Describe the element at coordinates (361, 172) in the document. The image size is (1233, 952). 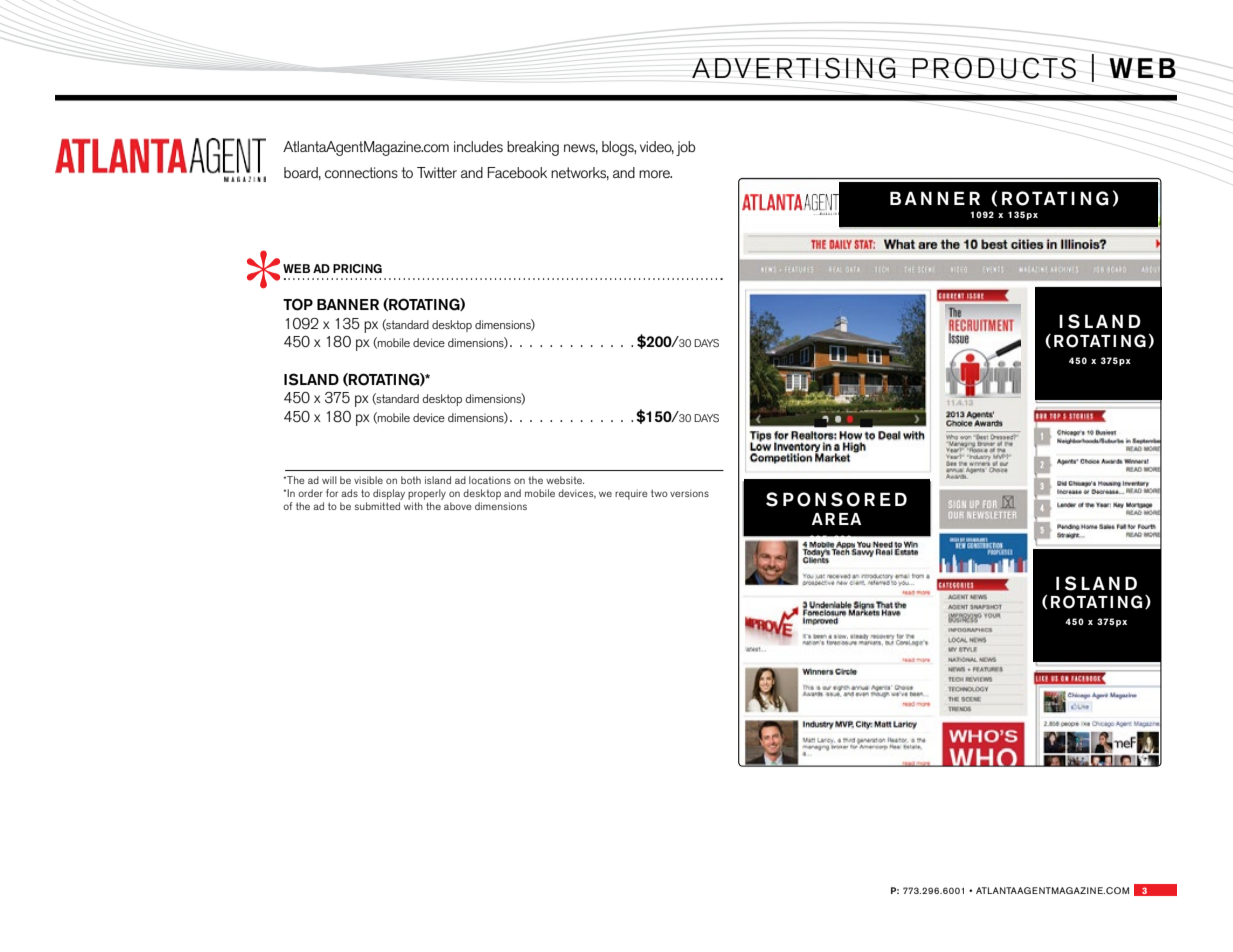
I see `connections` at that location.
